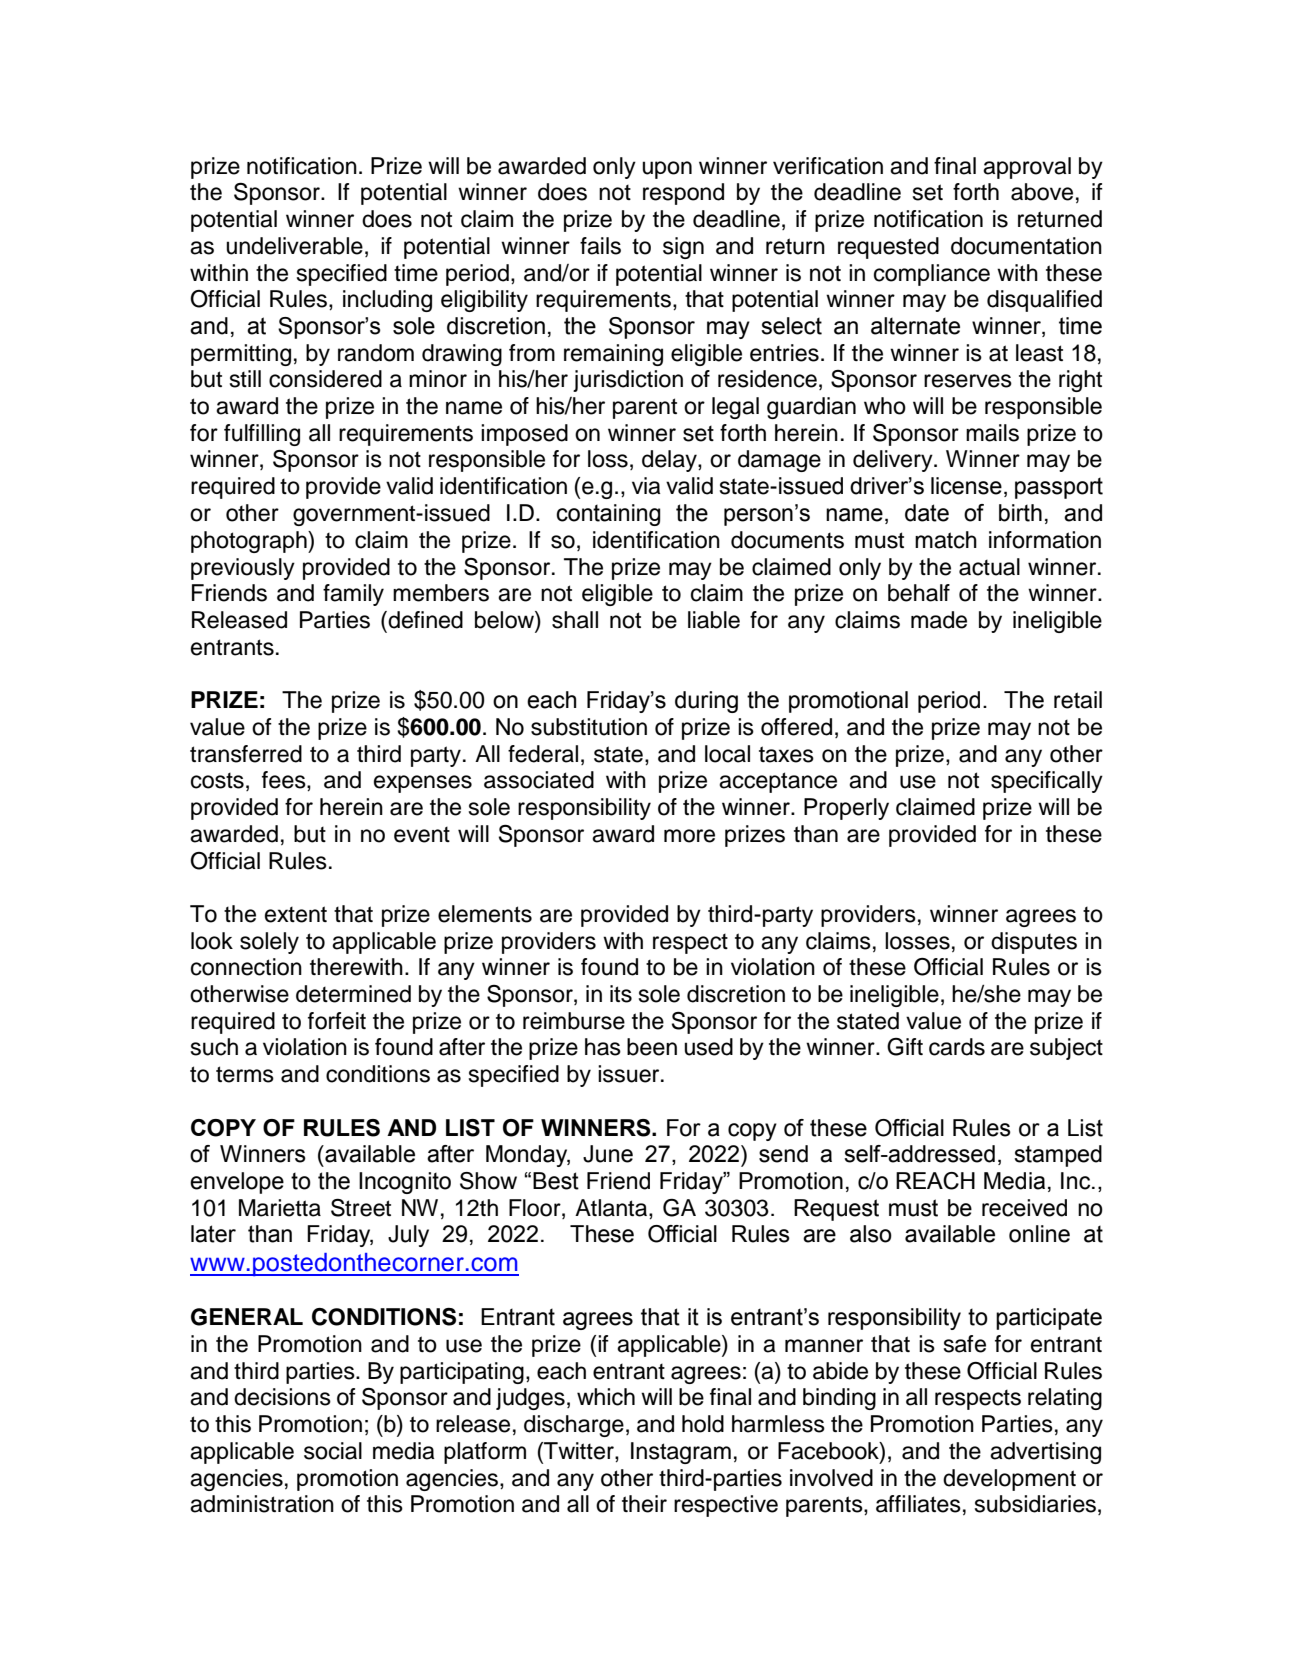 The width and height of the screenshot is (1293, 1673). Describe the element at coordinates (681, 1453) in the screenshot. I see `Instagram` at that location.
